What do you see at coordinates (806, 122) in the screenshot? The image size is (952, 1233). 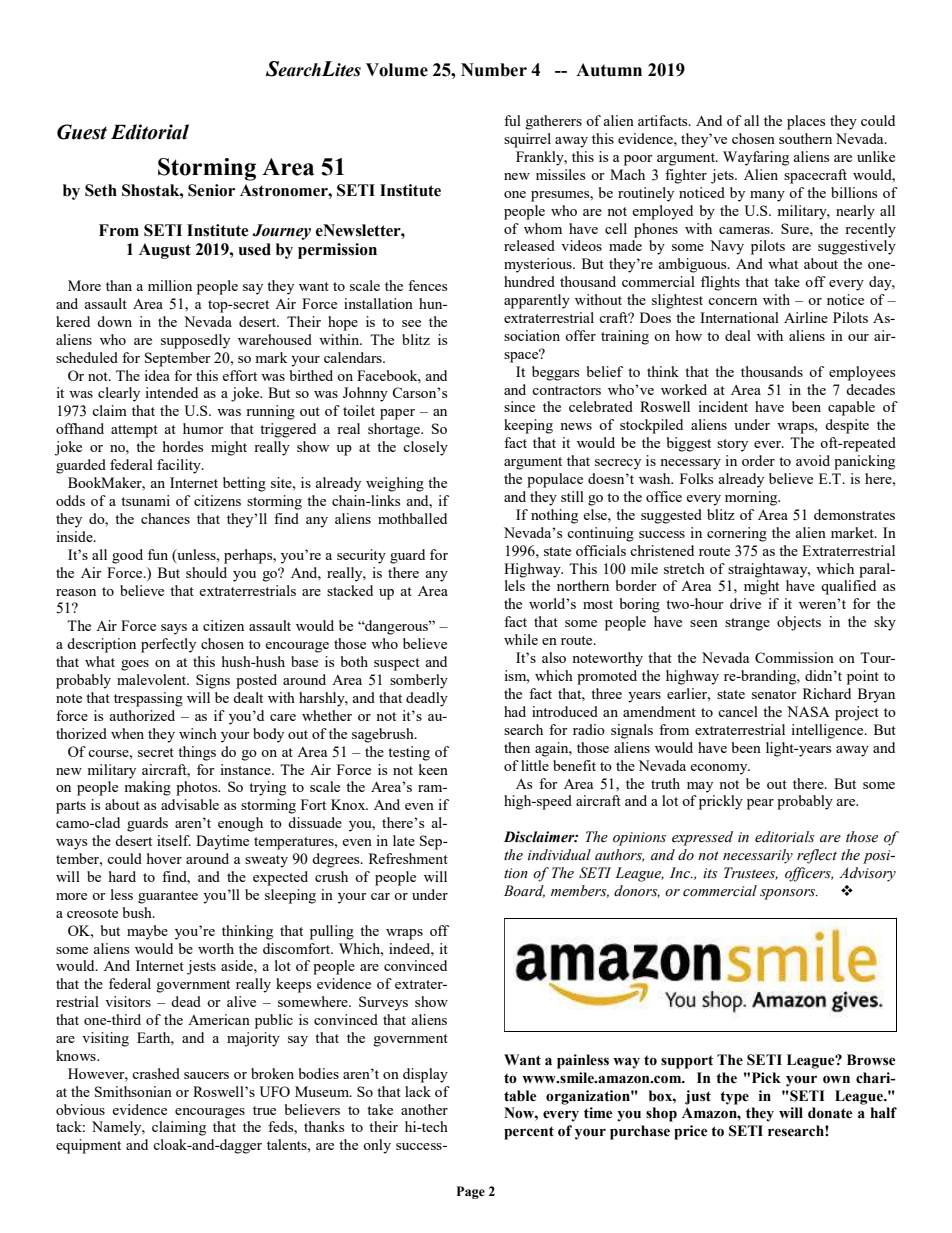 I see `places` at bounding box center [806, 122].
